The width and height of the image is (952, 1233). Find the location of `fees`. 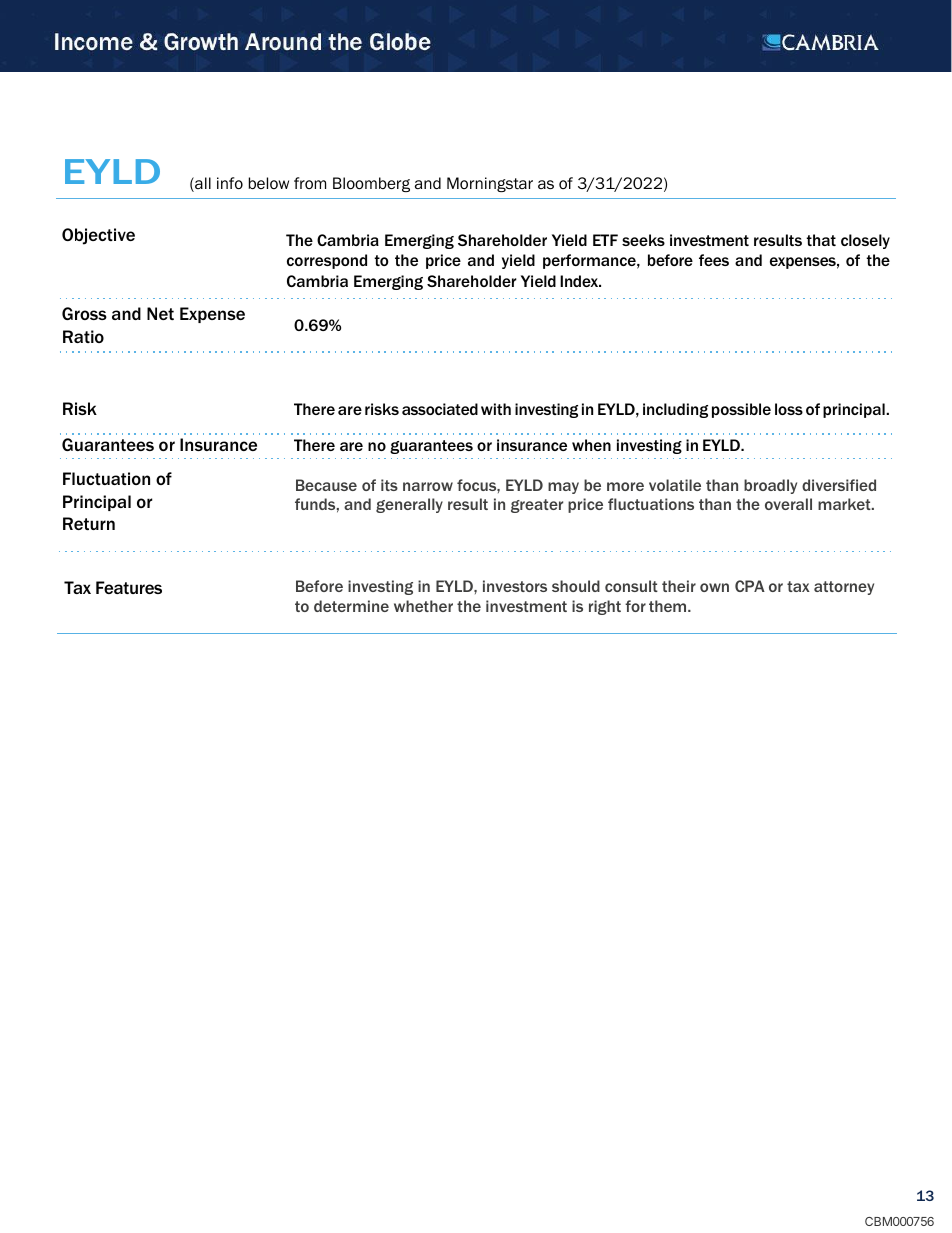

fees is located at coordinates (714, 260).
